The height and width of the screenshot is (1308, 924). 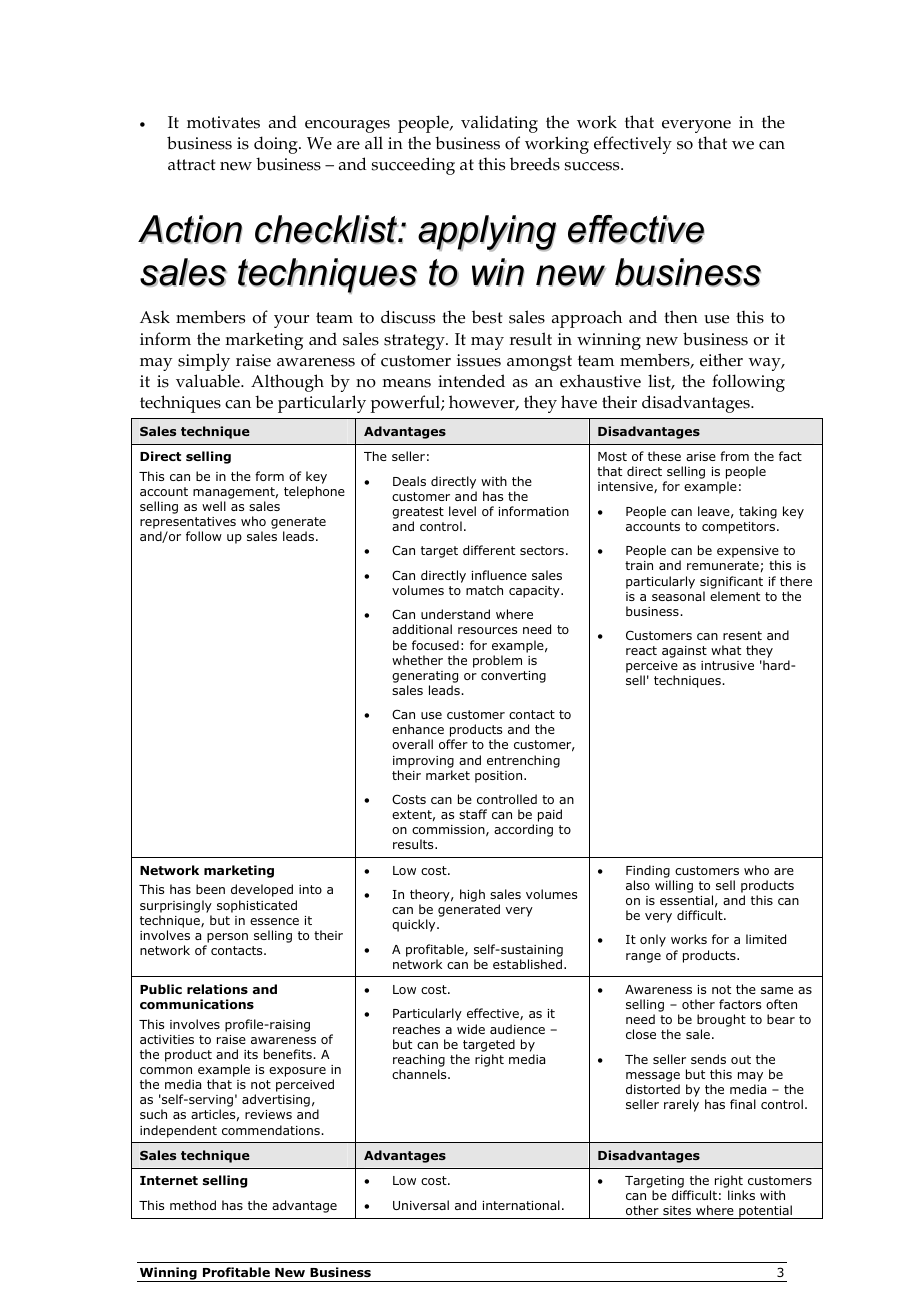 What do you see at coordinates (499, 124) in the screenshot?
I see `validating` at bounding box center [499, 124].
